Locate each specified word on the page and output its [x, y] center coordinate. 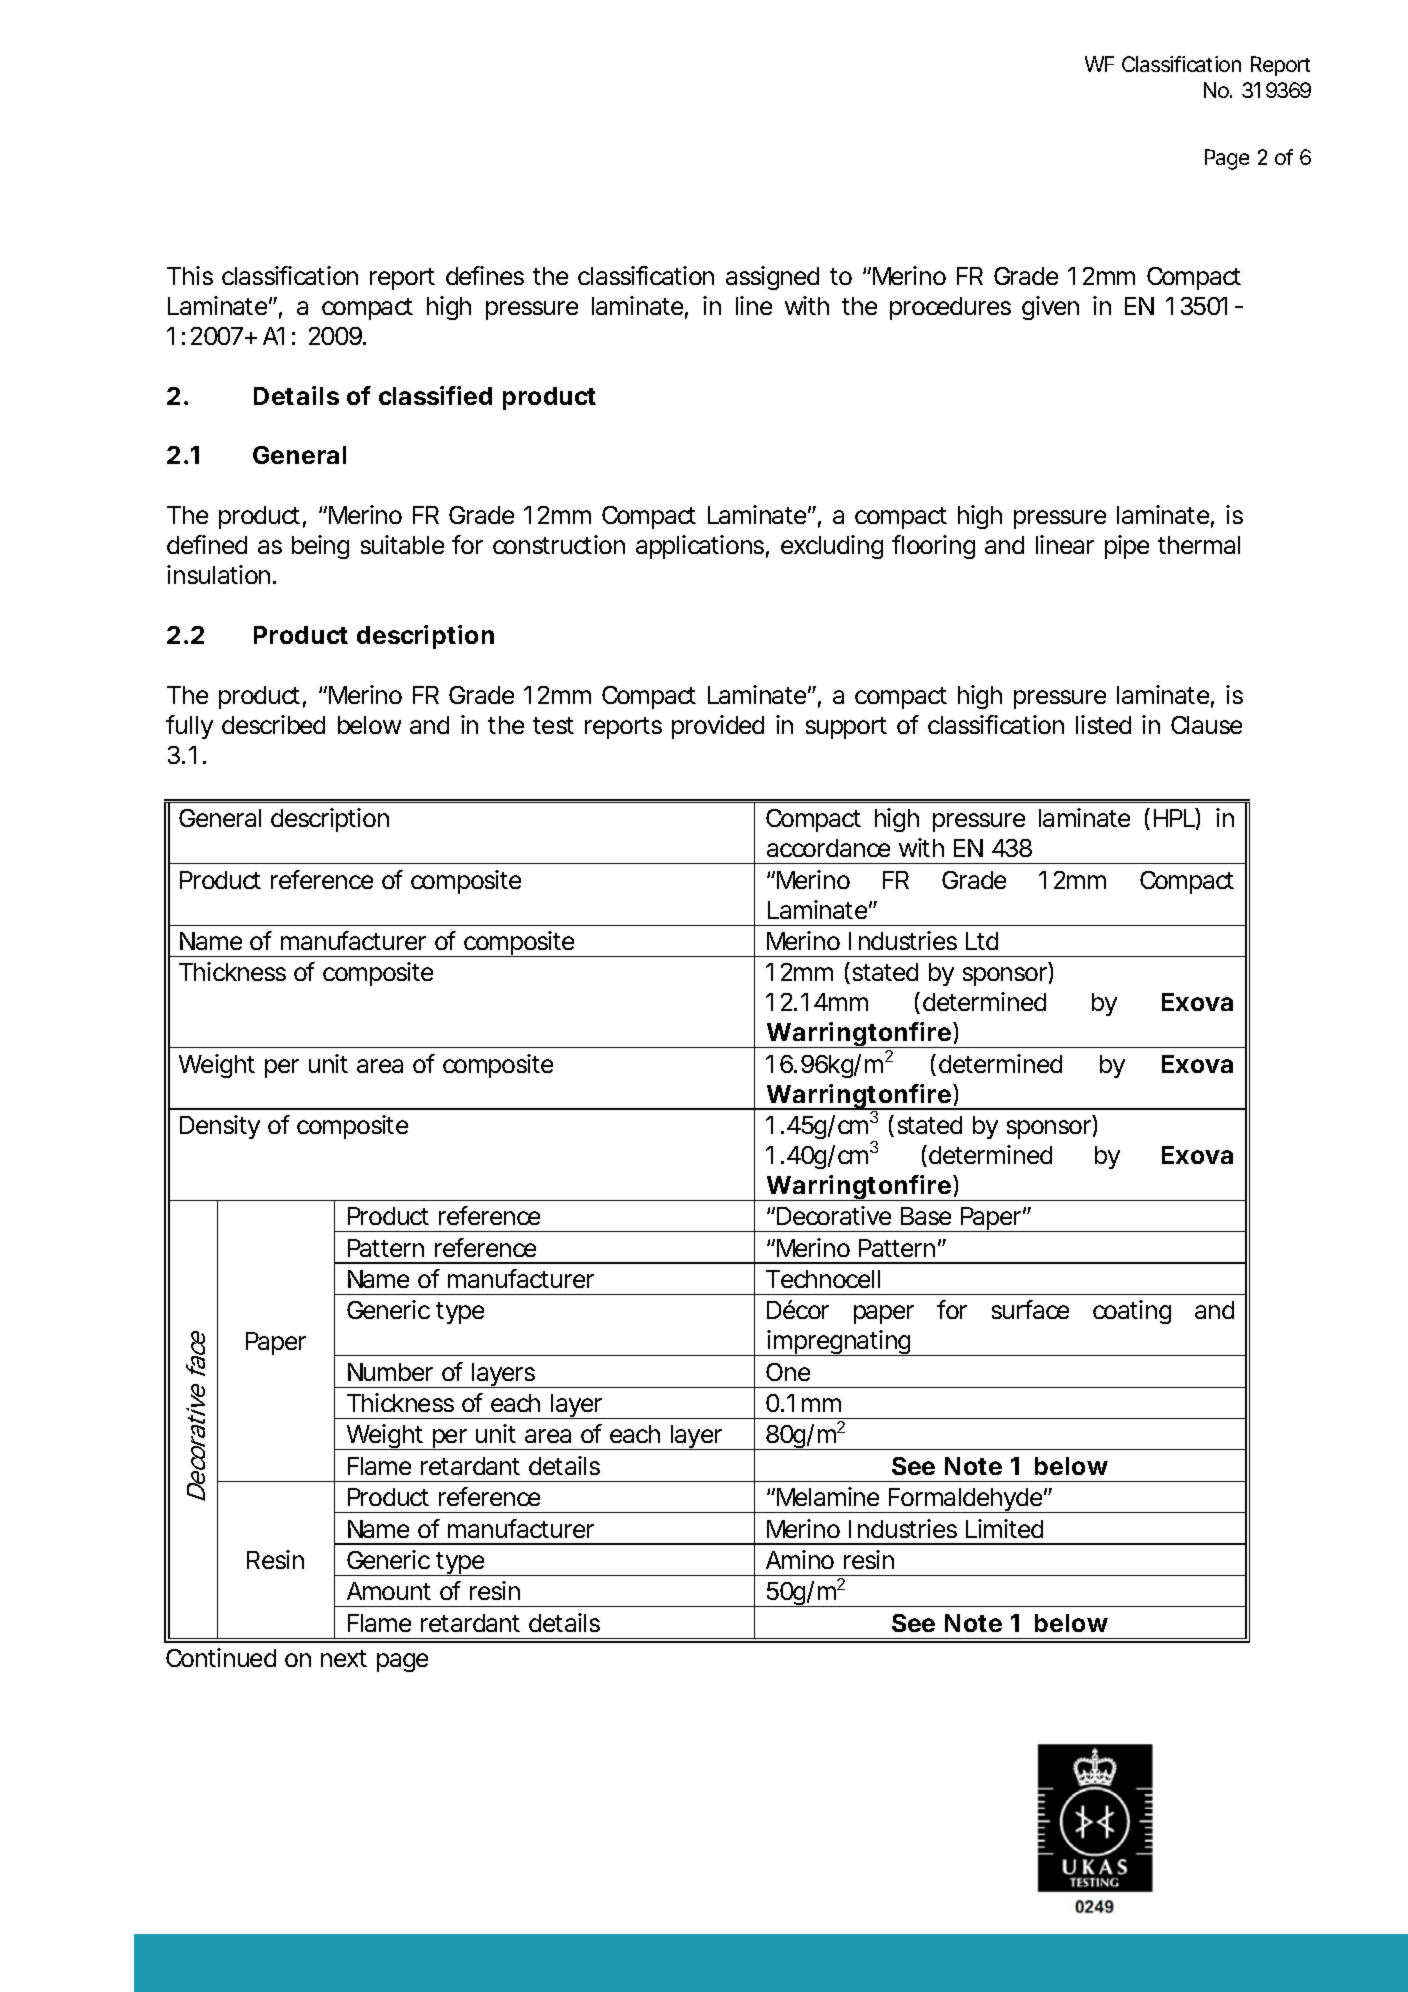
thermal [1199, 545]
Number [390, 1372]
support [846, 728]
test [553, 725]
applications [700, 547]
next [344, 1658]
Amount [389, 1591]
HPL [1173, 818]
